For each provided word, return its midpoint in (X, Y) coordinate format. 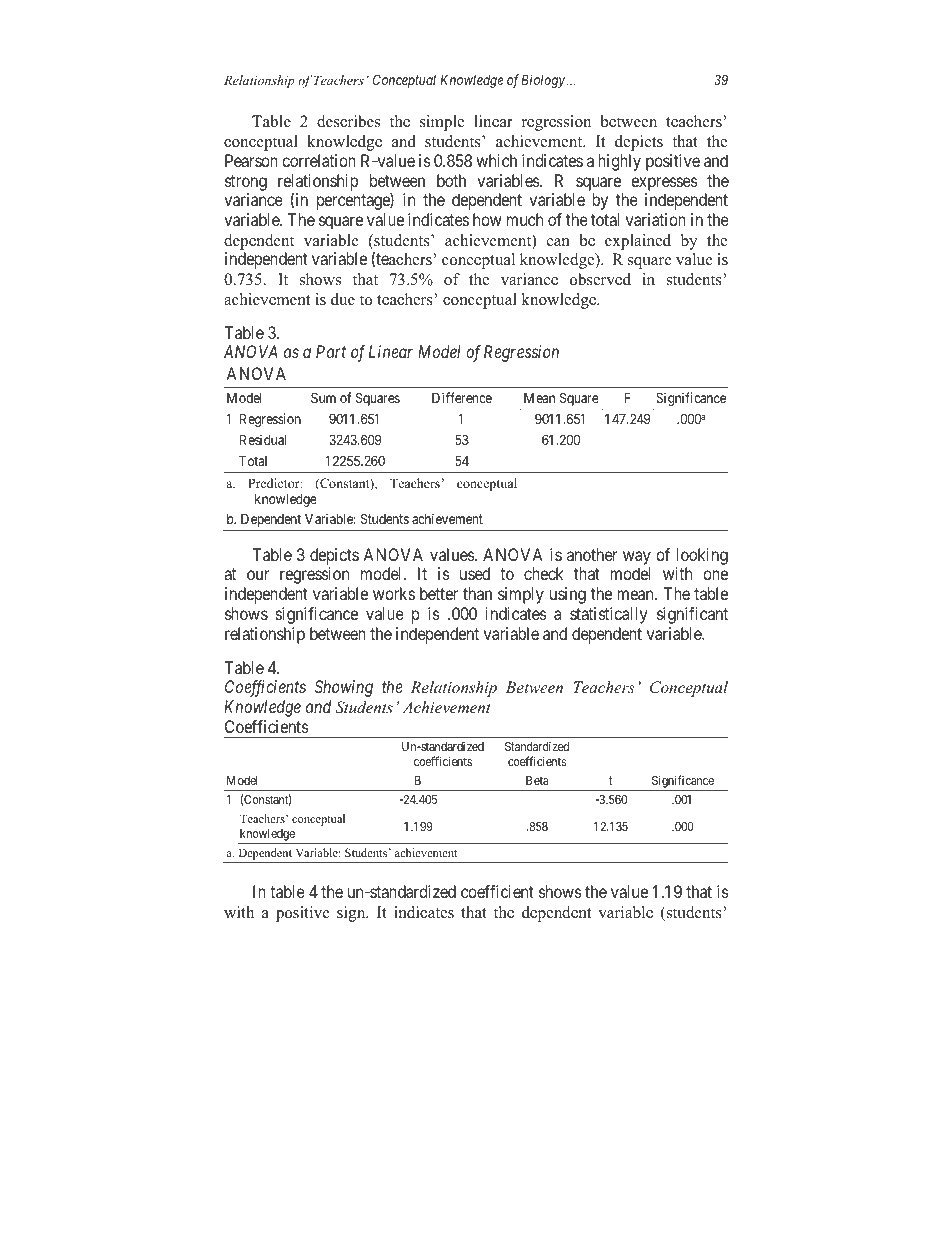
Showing (344, 688)
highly (619, 162)
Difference (462, 397)
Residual (263, 439)
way (637, 558)
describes (348, 121)
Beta (537, 780)
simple (442, 123)
